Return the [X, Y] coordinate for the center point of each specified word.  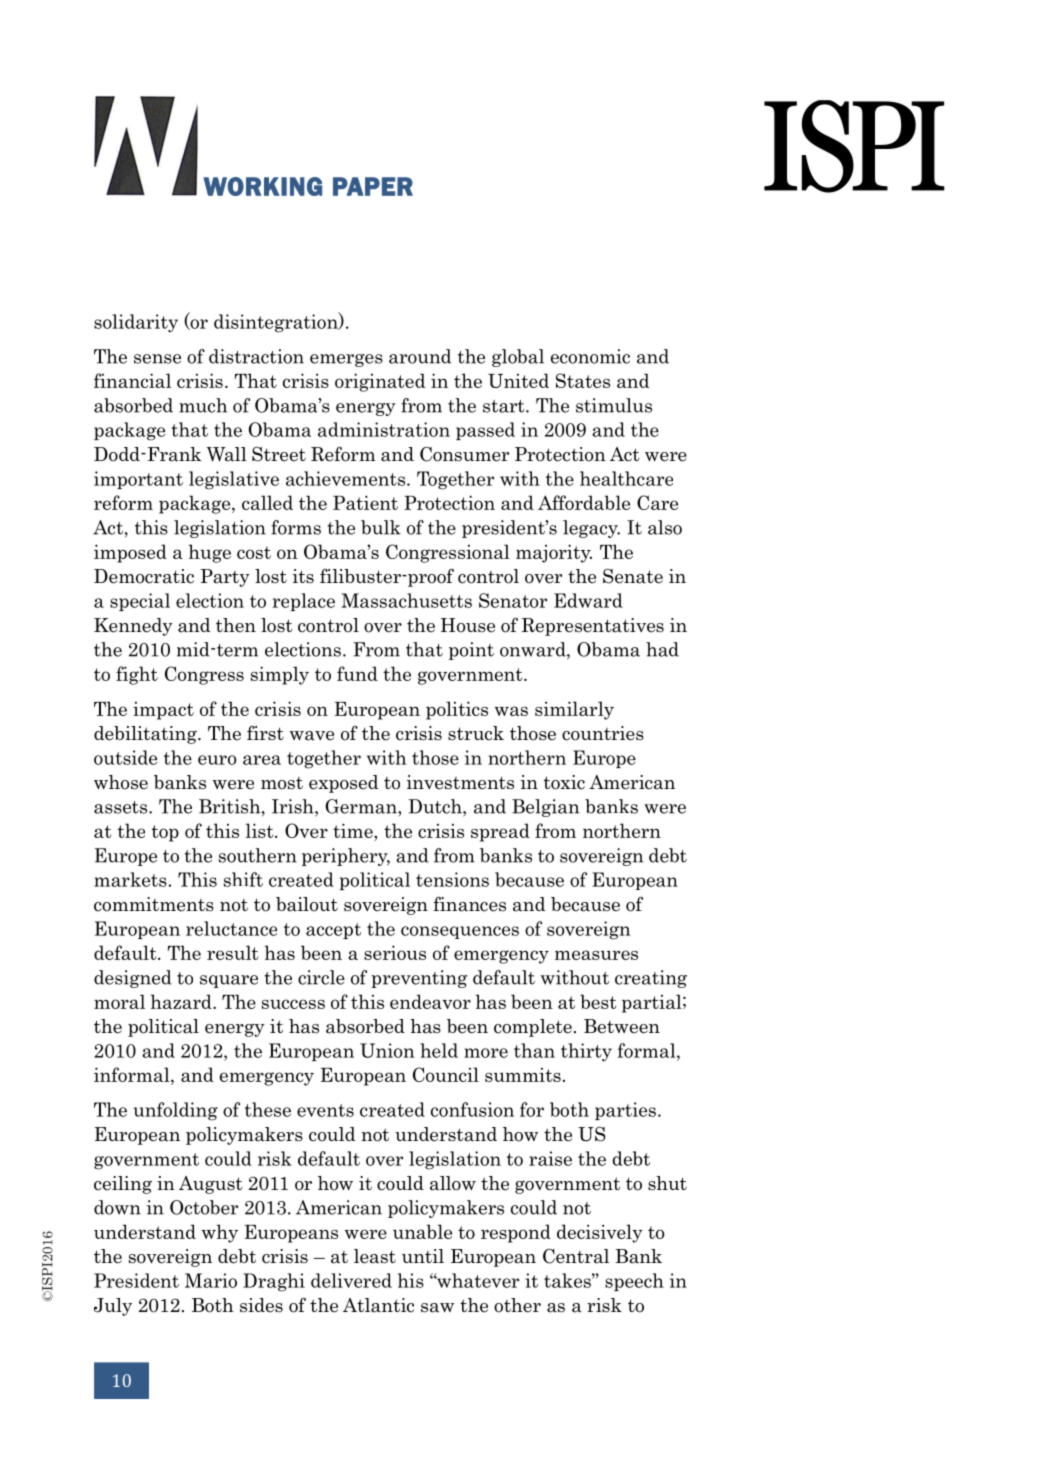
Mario [211, 1280]
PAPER [373, 186]
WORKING [262, 186]
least [375, 1256]
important [138, 480]
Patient [365, 502]
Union [387, 1050]
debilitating [146, 735]
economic [590, 356]
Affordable [584, 502]
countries [603, 733]
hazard [182, 1001]
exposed [343, 784]
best [598, 1001]
